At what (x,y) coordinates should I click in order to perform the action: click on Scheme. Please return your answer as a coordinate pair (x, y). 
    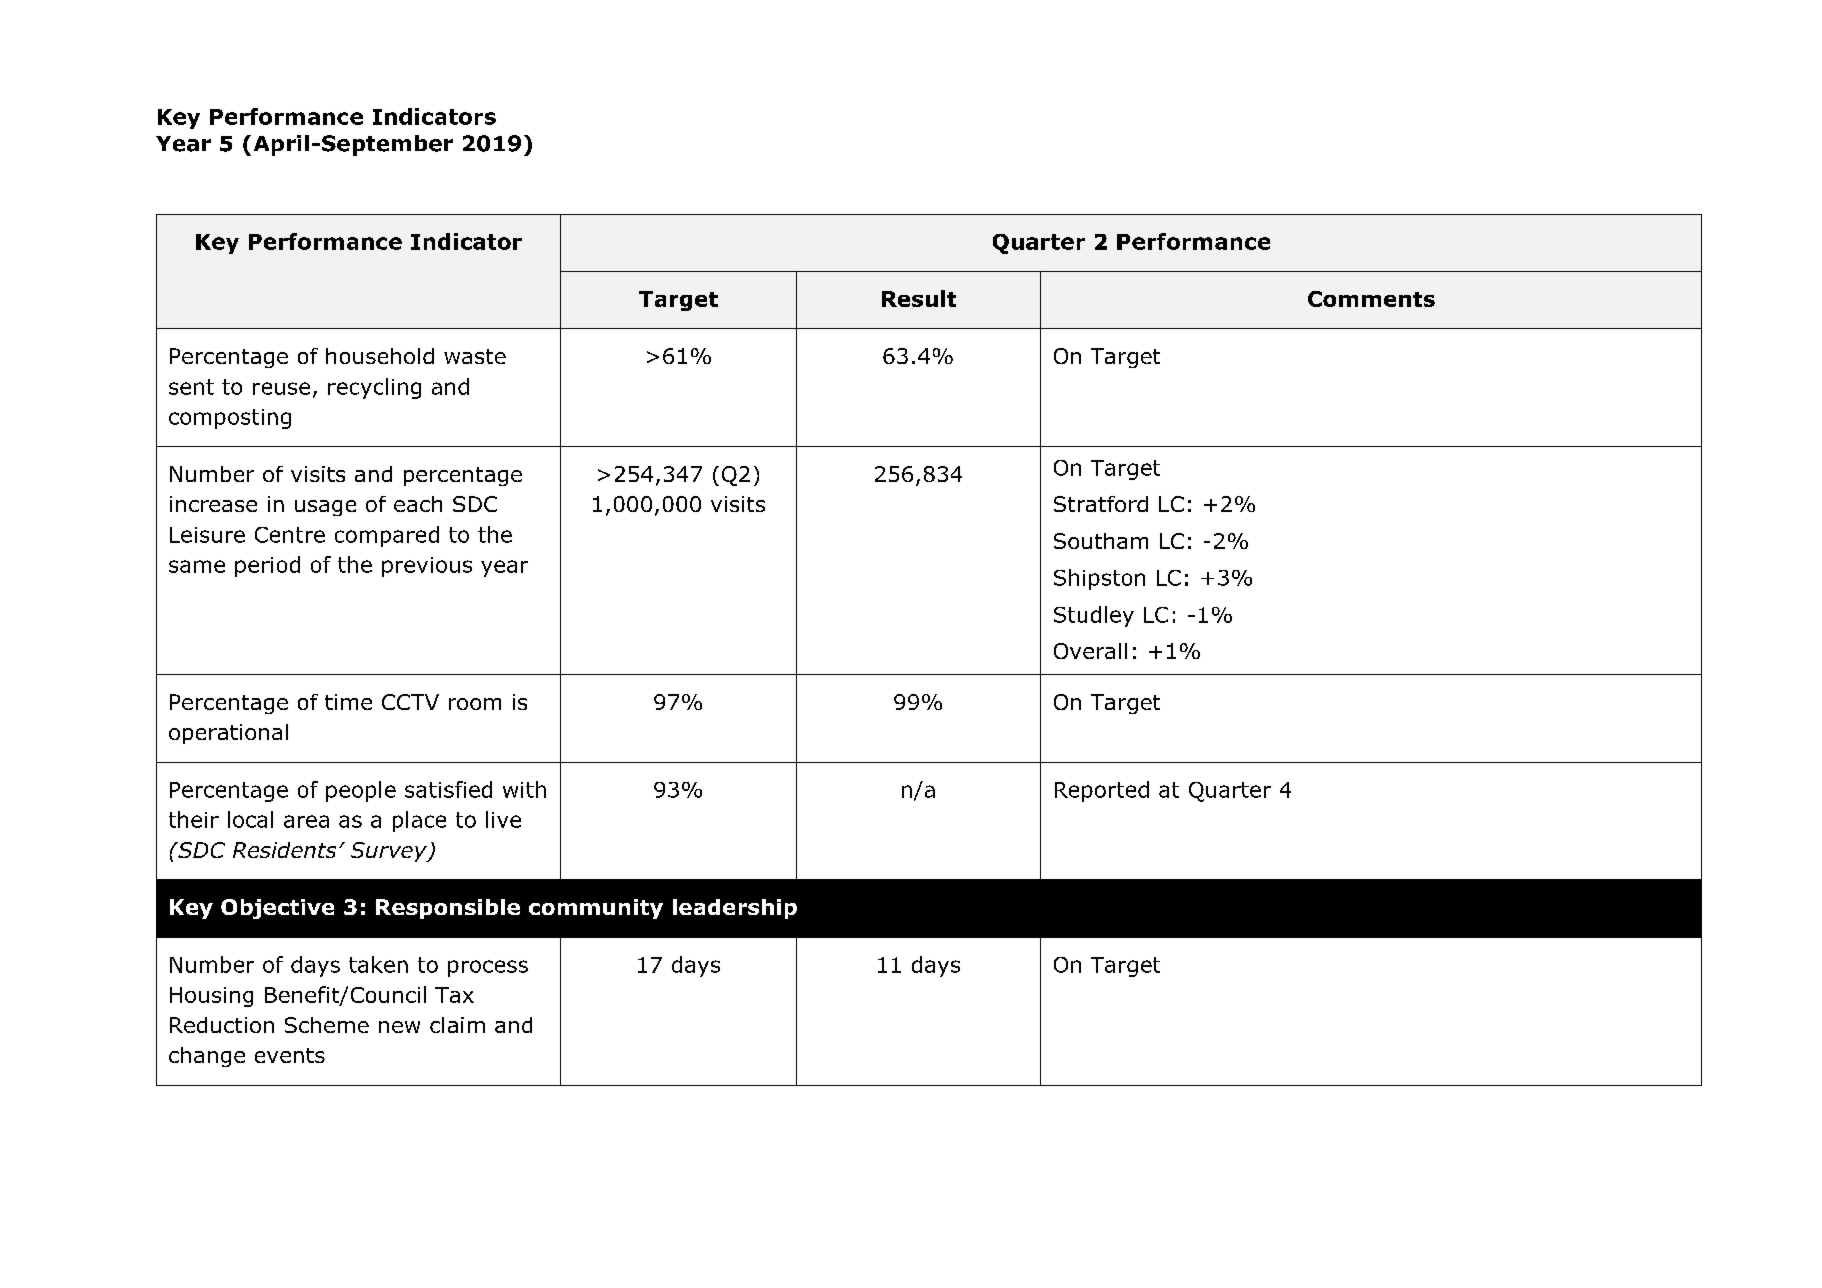
    Looking at the image, I should click on (327, 1025).
